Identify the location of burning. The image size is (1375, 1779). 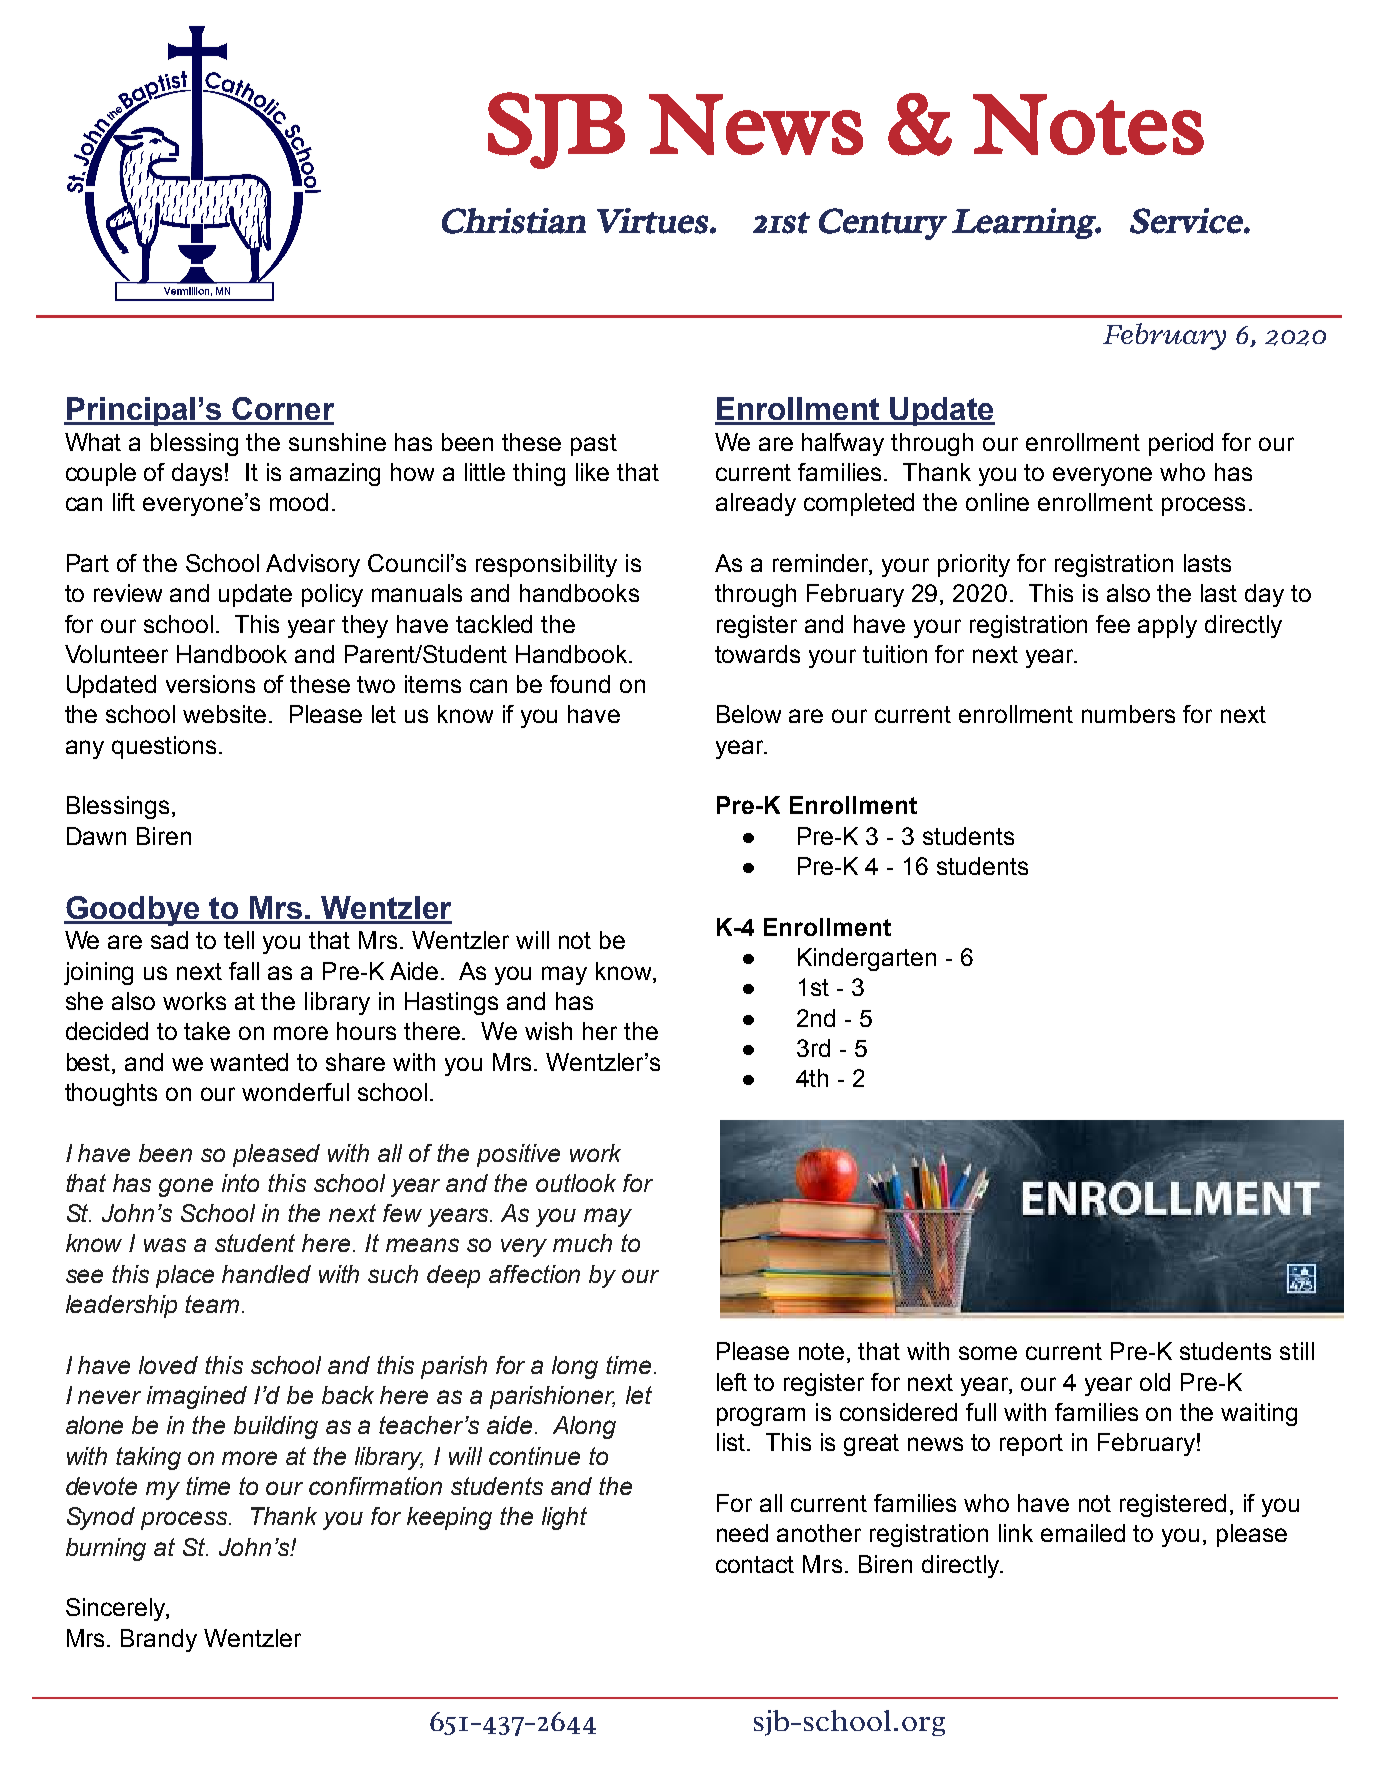
(106, 1549).
